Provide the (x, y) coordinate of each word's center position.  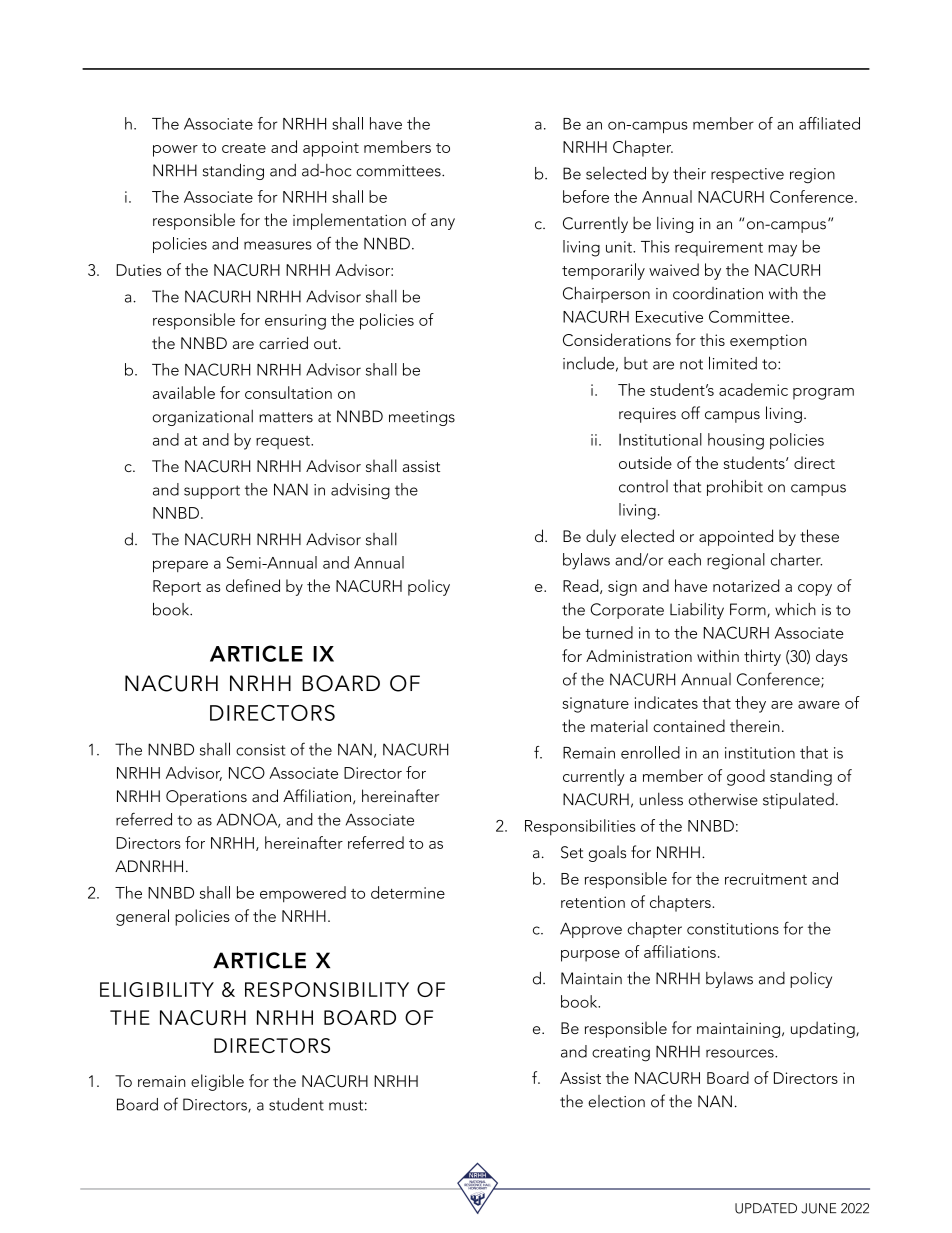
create (244, 148)
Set (572, 852)
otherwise (723, 799)
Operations (206, 798)
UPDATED (766, 1208)
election (616, 1101)
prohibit (735, 488)
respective (747, 175)
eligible (217, 1082)
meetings (422, 418)
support (212, 492)
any (443, 224)
